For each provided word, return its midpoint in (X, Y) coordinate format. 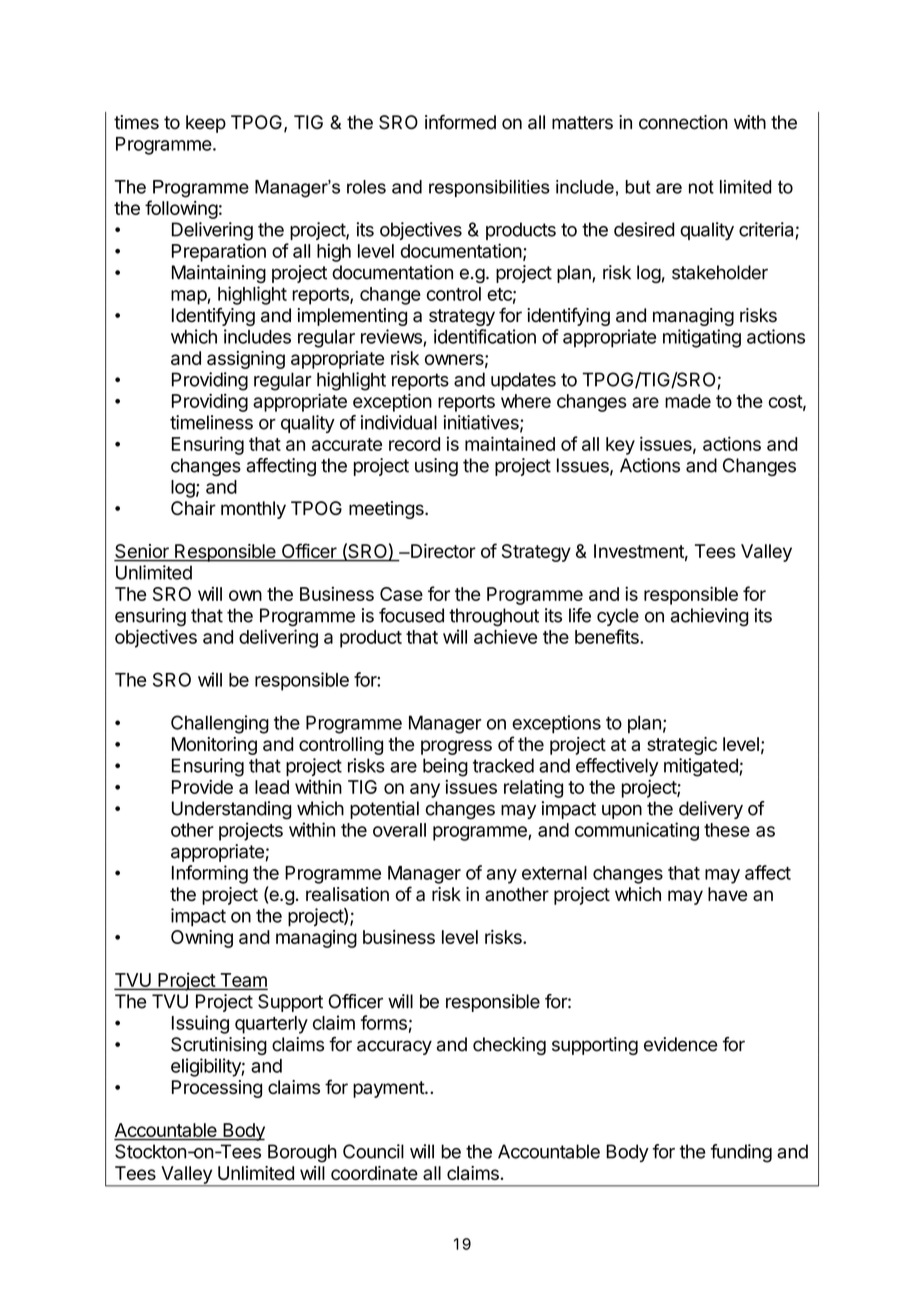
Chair (193, 508)
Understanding (232, 810)
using (436, 467)
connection (683, 122)
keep (206, 124)
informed (460, 122)
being (445, 767)
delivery (711, 810)
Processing (217, 1089)
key (620, 446)
